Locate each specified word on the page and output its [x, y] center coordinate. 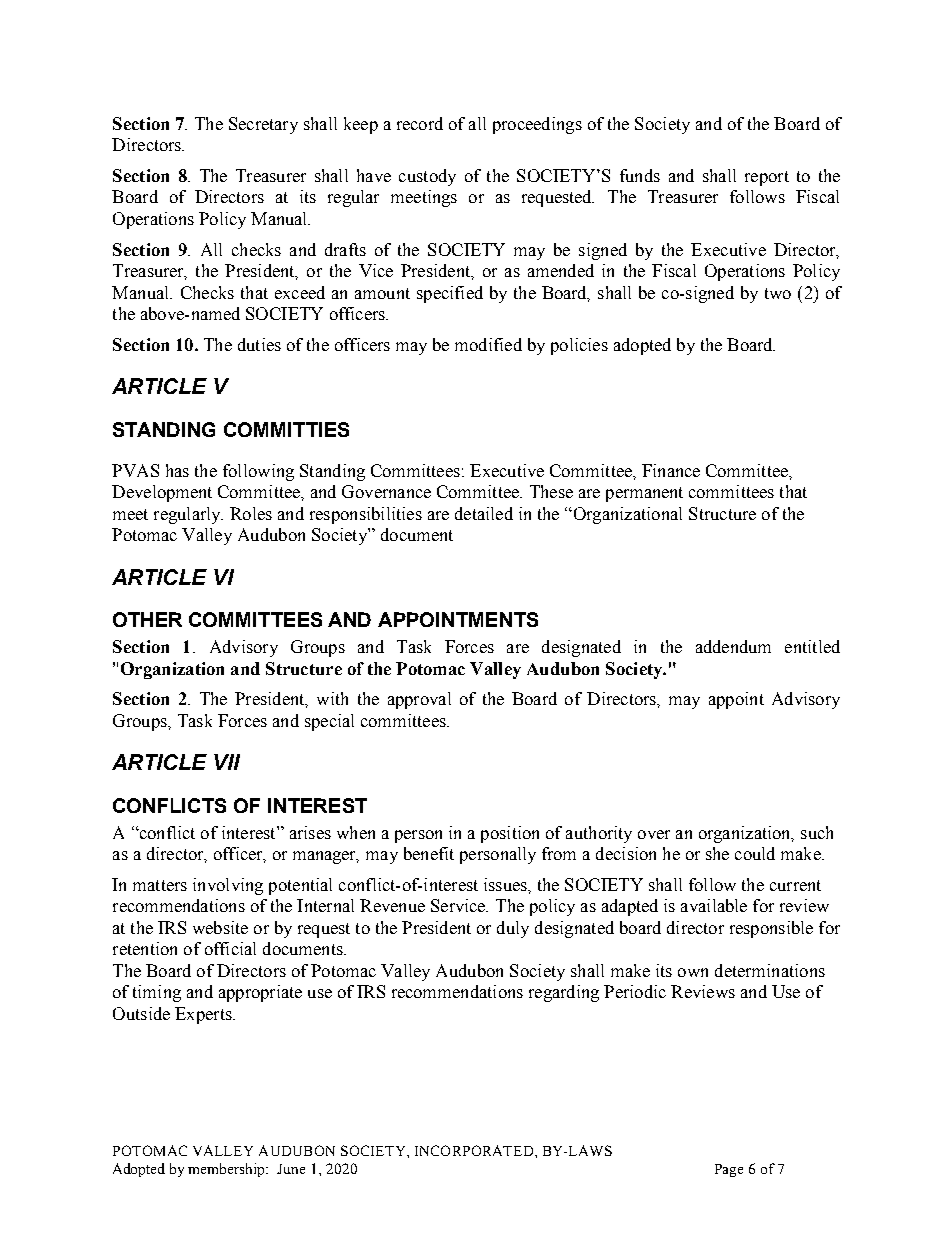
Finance [671, 470]
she [717, 853]
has [177, 470]
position [510, 834]
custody [427, 177]
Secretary [263, 125]
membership [228, 1170]
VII [227, 762]
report [767, 178]
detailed [484, 513]
